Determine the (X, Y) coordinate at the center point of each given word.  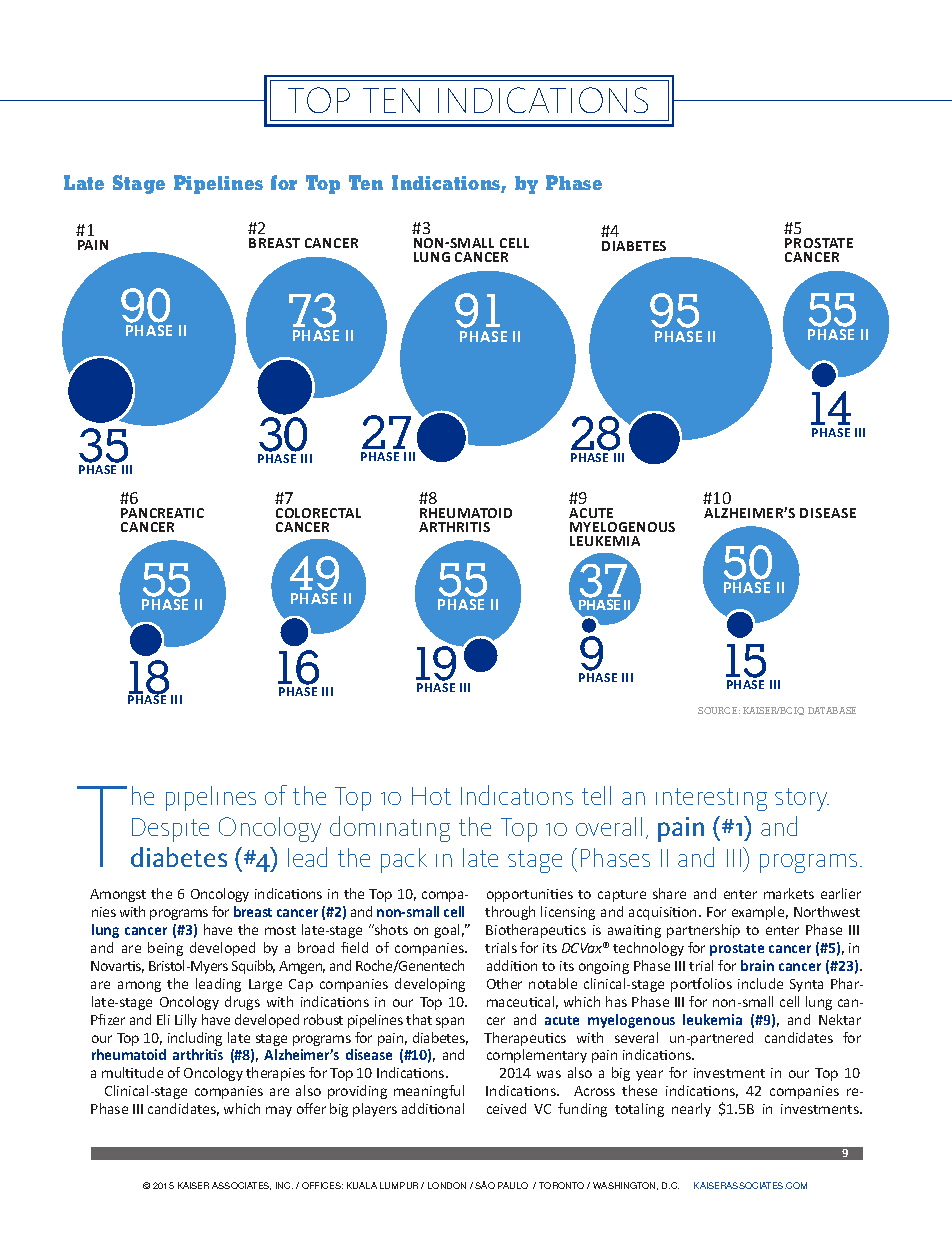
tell (596, 795)
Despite (170, 830)
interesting (711, 799)
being (165, 949)
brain (757, 965)
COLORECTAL (318, 513)
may (279, 1111)
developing (430, 985)
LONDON (447, 1185)
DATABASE (832, 710)
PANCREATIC (162, 513)
